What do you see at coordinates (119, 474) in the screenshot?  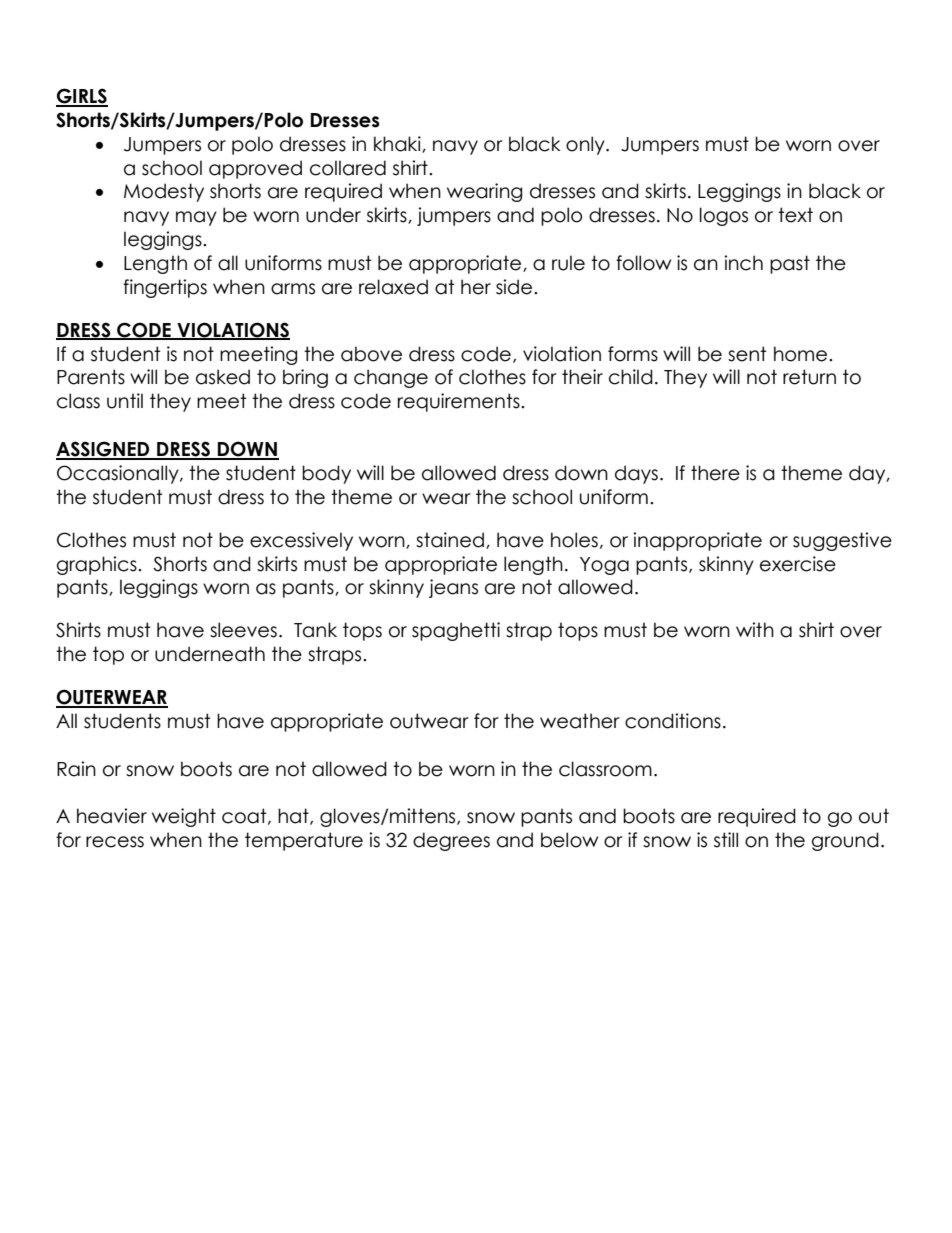 I see `Occasionally` at bounding box center [119, 474].
